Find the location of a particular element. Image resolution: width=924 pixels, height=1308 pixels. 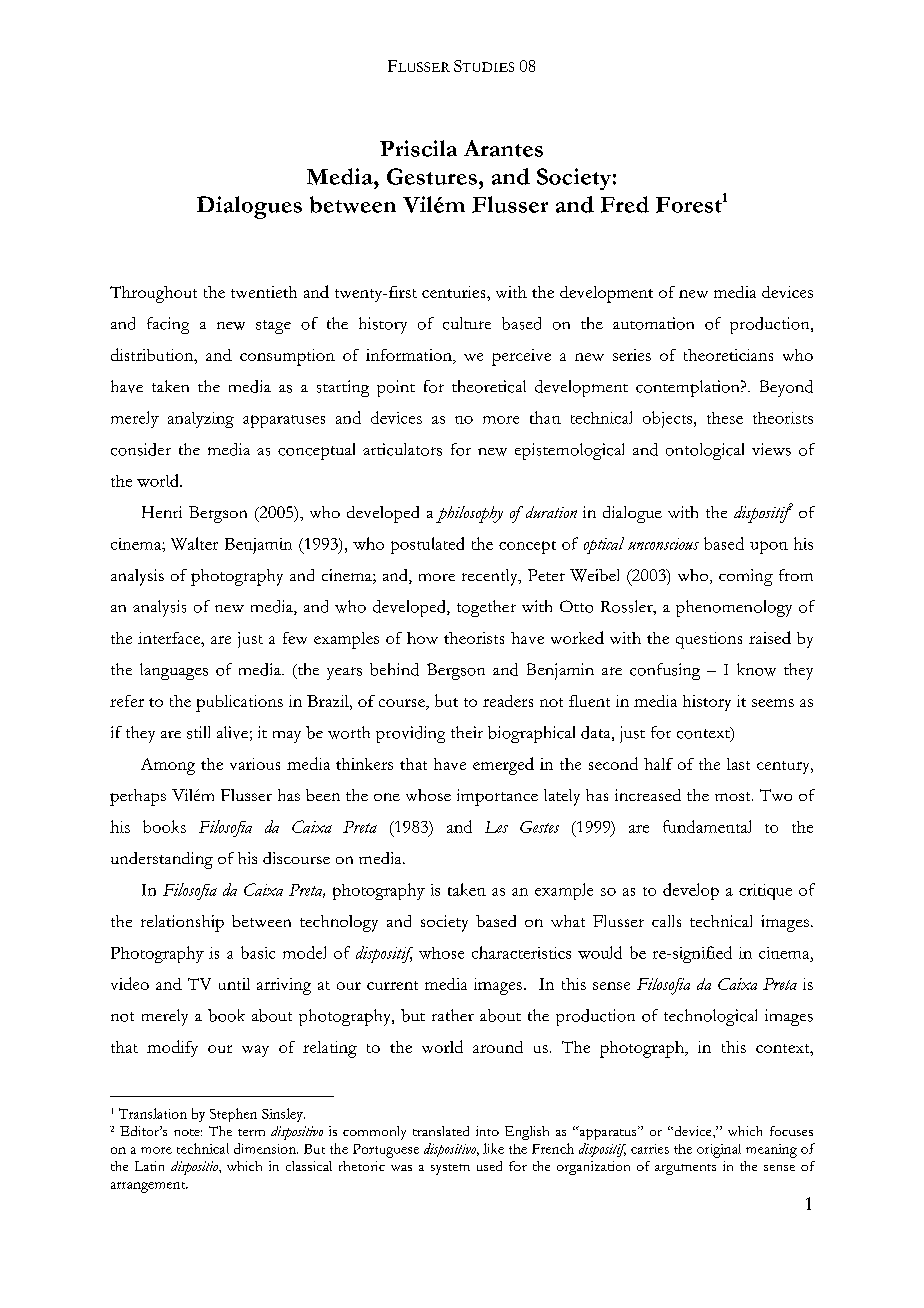

Fred is located at coordinates (625, 204).
